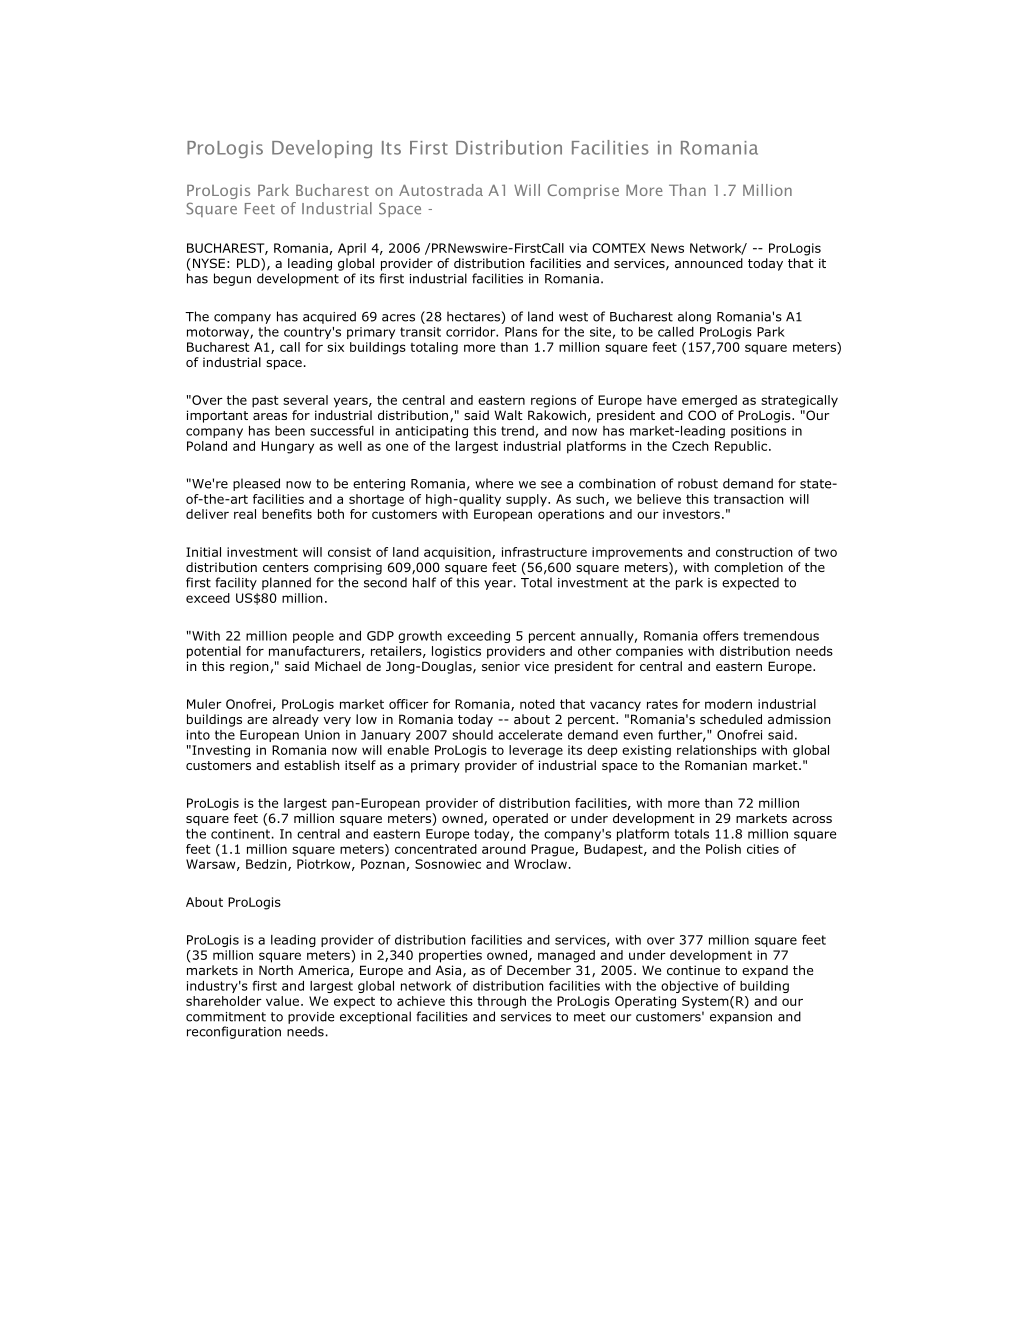 The width and height of the screenshot is (1030, 1333). What do you see at coordinates (322, 149) in the screenshot?
I see `Developing` at bounding box center [322, 149].
